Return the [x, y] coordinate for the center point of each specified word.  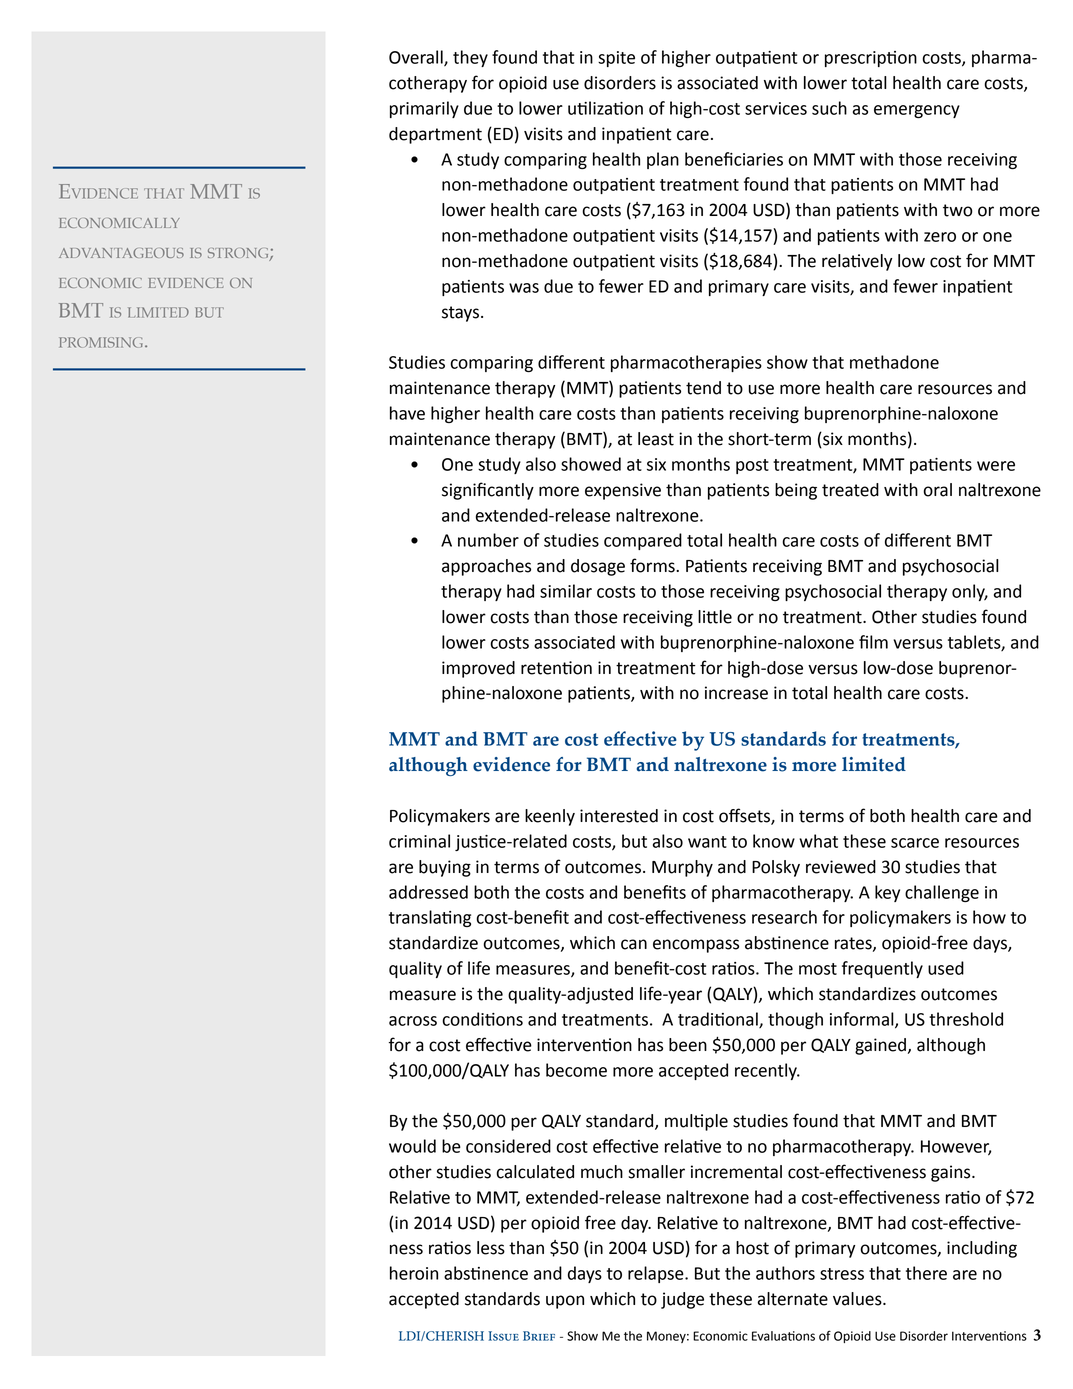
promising [102, 342]
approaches [486, 567]
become [576, 1070]
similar [566, 591]
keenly [550, 817]
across [413, 1021]
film [873, 642]
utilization [605, 108]
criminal [419, 841]
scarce [915, 843]
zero [940, 237]
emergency [917, 111]
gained [880, 1046]
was [524, 288]
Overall [417, 58]
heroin [414, 1273]
